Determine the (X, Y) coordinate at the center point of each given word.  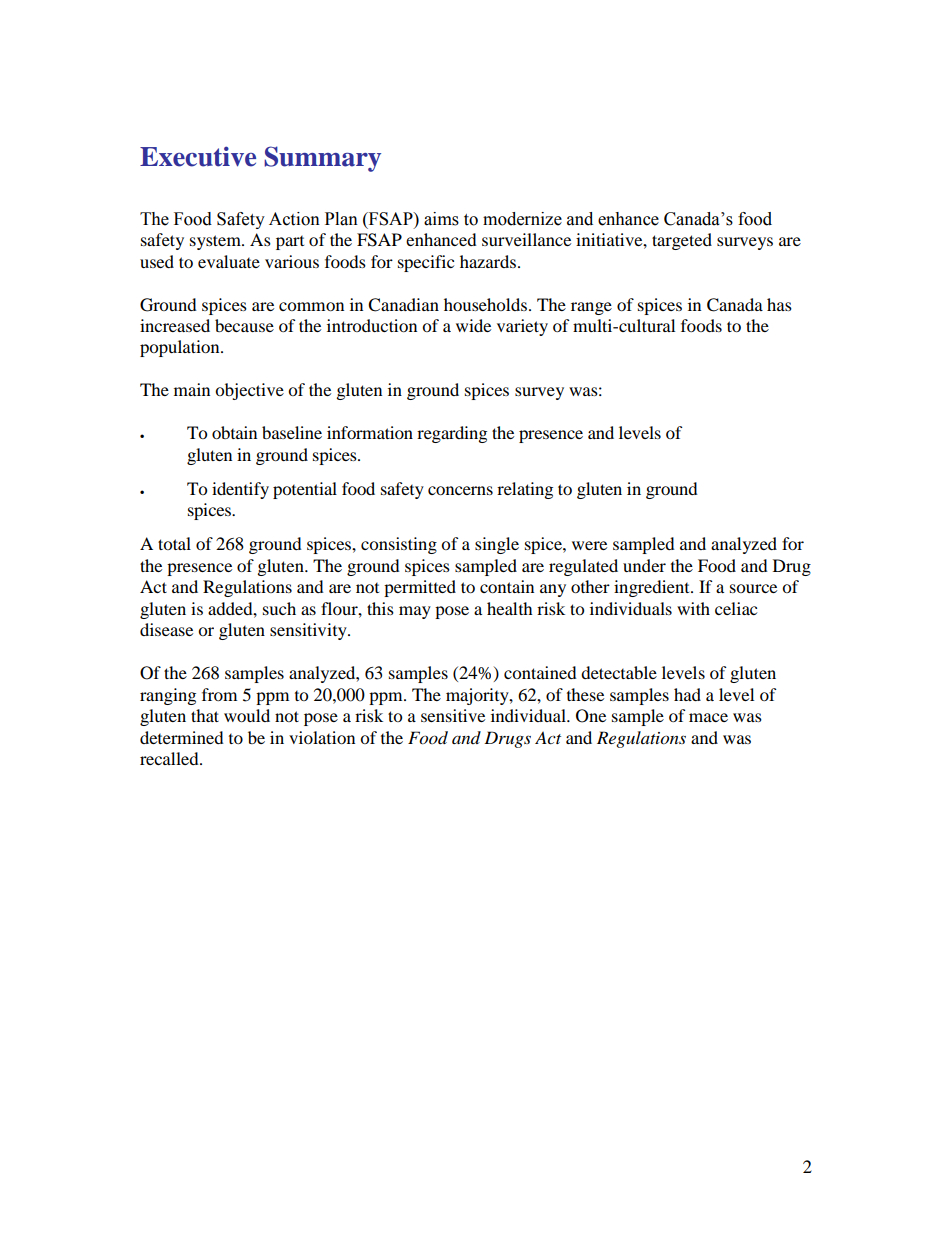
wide (473, 325)
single (497, 545)
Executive (198, 156)
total (174, 543)
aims (441, 219)
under (644, 565)
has (779, 304)
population (181, 348)
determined (182, 737)
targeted (682, 241)
